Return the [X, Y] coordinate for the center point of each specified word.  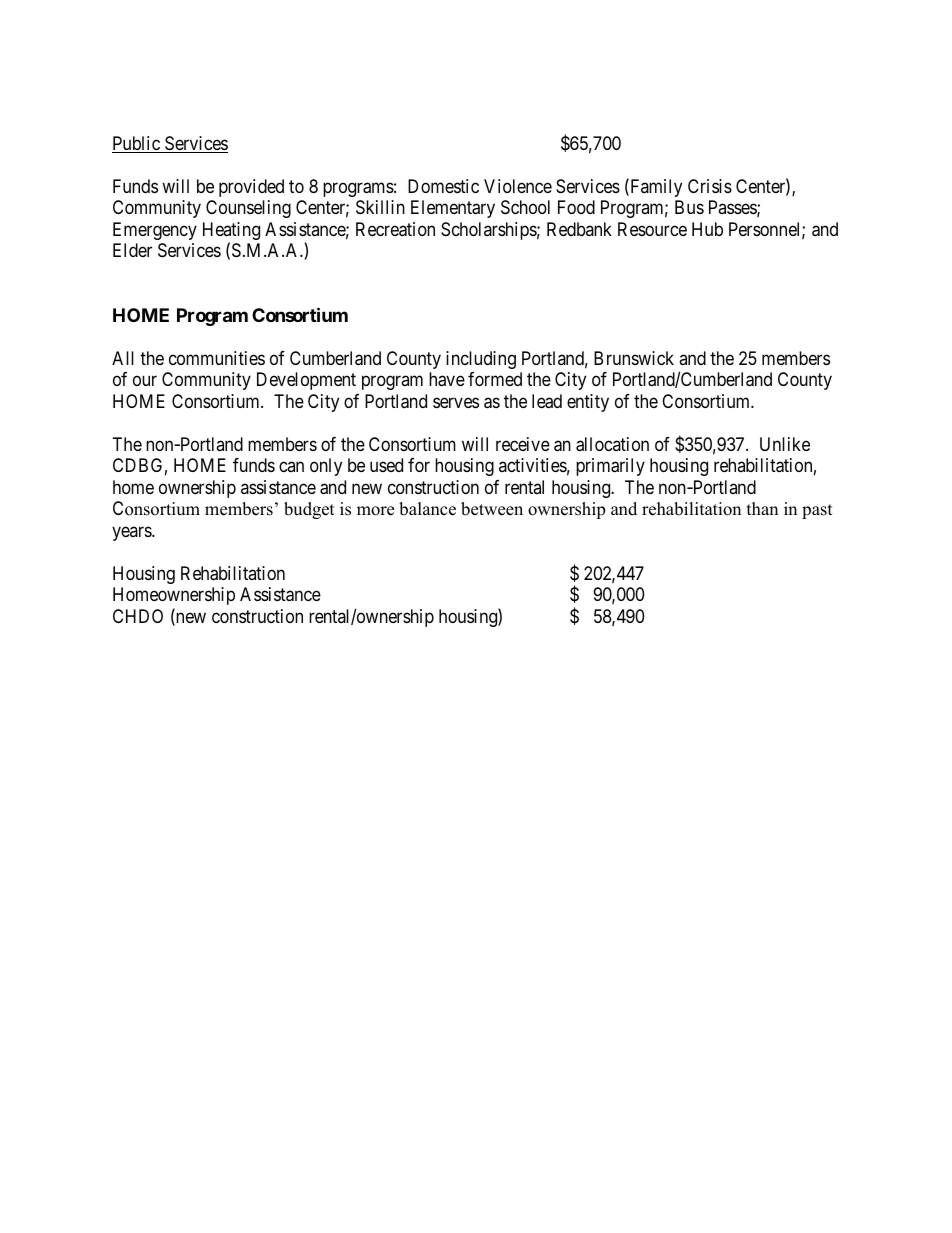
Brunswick [634, 358]
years [132, 533]
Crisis [710, 186]
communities [217, 358]
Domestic [443, 186]
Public [137, 144]
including [481, 360]
